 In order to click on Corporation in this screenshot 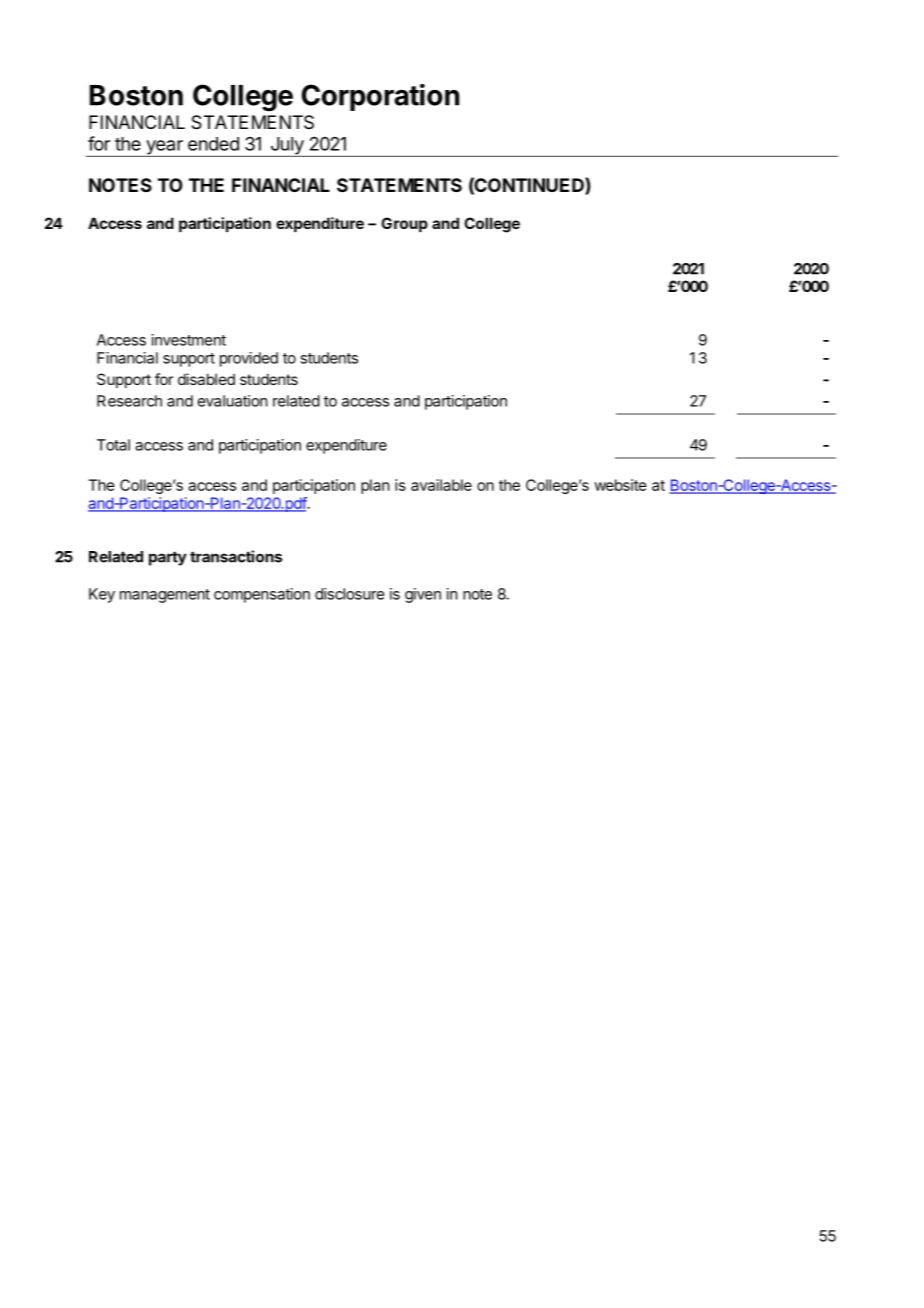, I will do `click(380, 97)`.
